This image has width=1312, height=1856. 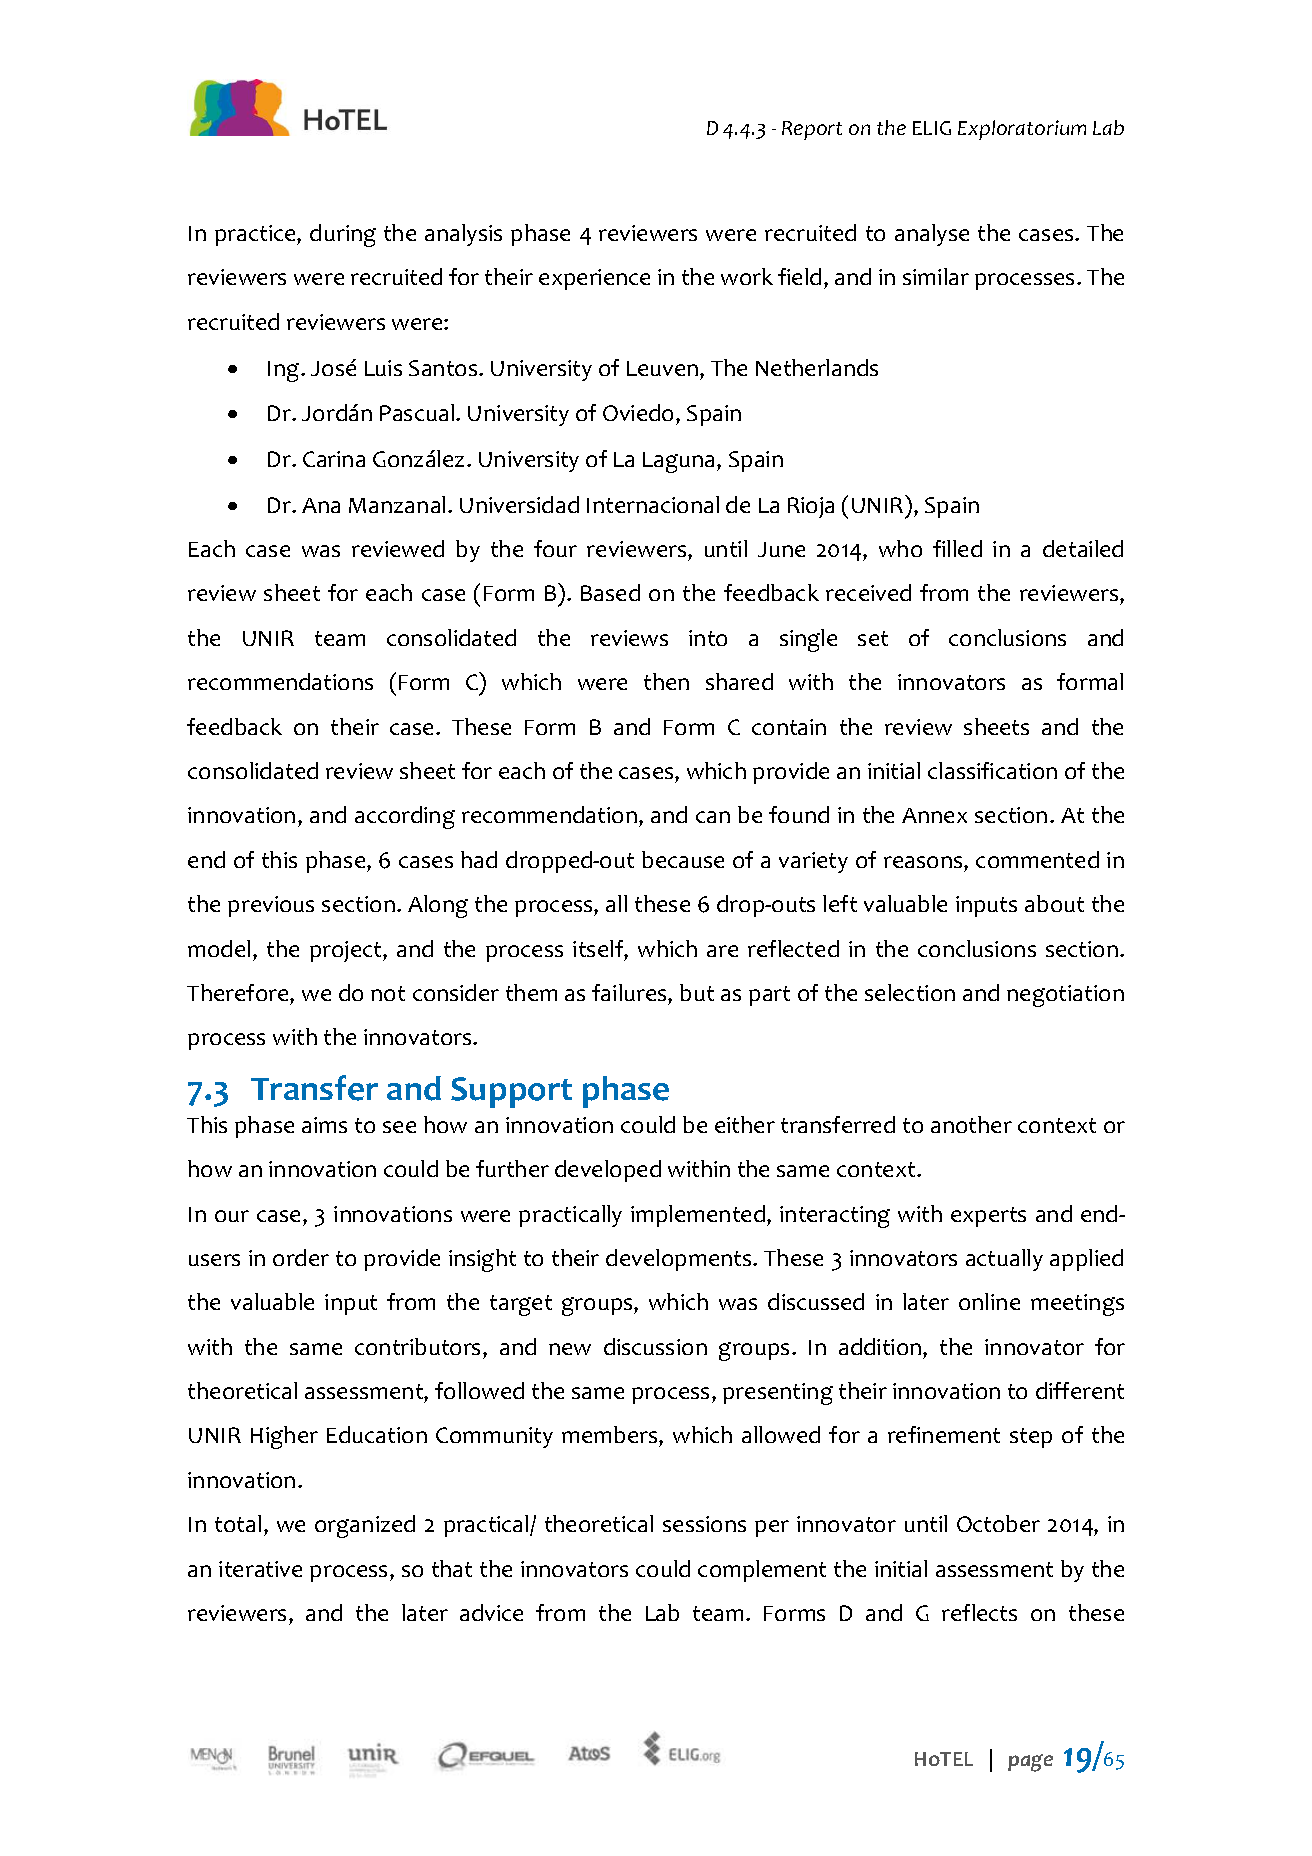 What do you see at coordinates (1022, 130) in the image?
I see `Exploratorium` at bounding box center [1022, 130].
